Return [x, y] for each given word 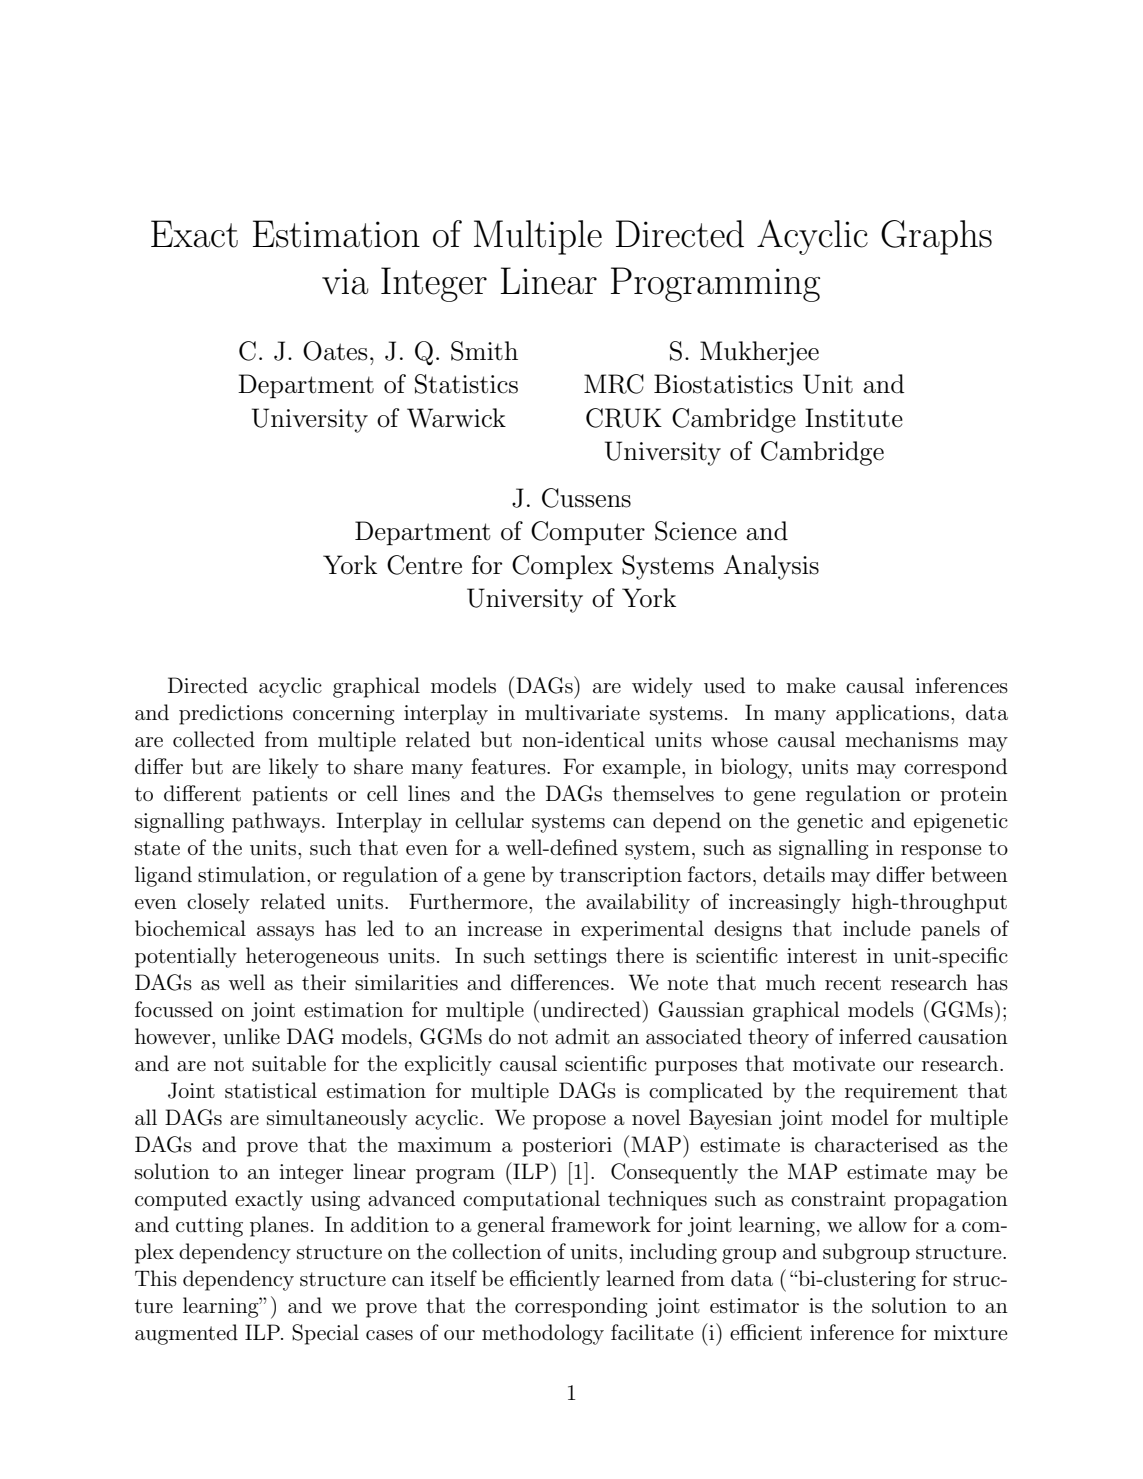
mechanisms [901, 739]
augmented [186, 1334]
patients [290, 796]
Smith [484, 351]
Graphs [936, 237]
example [643, 768]
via [345, 281]
